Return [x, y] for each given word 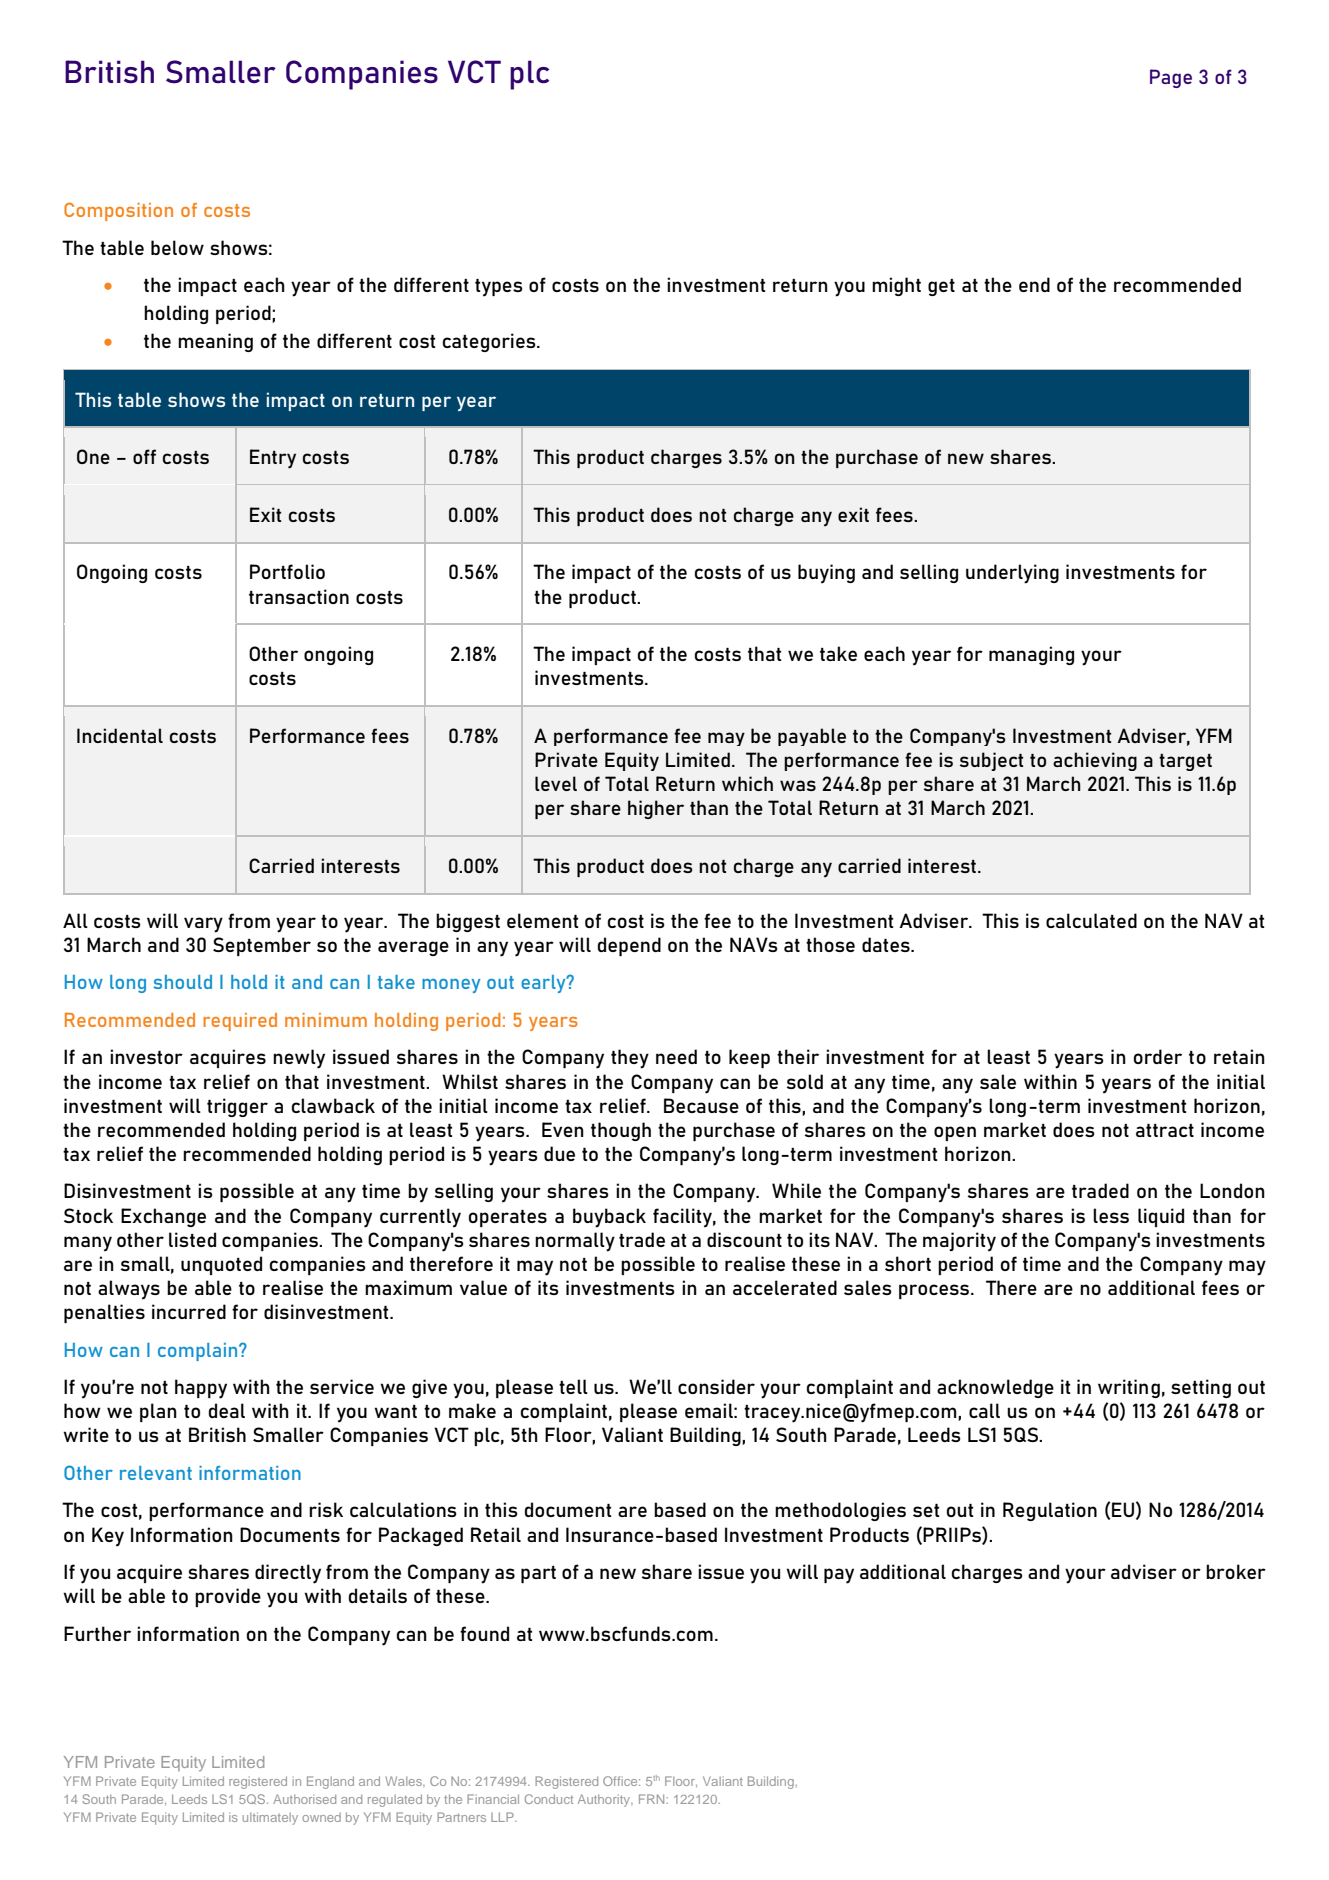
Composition [118, 211]
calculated [1091, 920]
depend [629, 946]
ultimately [270, 1818]
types [499, 288]
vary [203, 925]
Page [1171, 78]
